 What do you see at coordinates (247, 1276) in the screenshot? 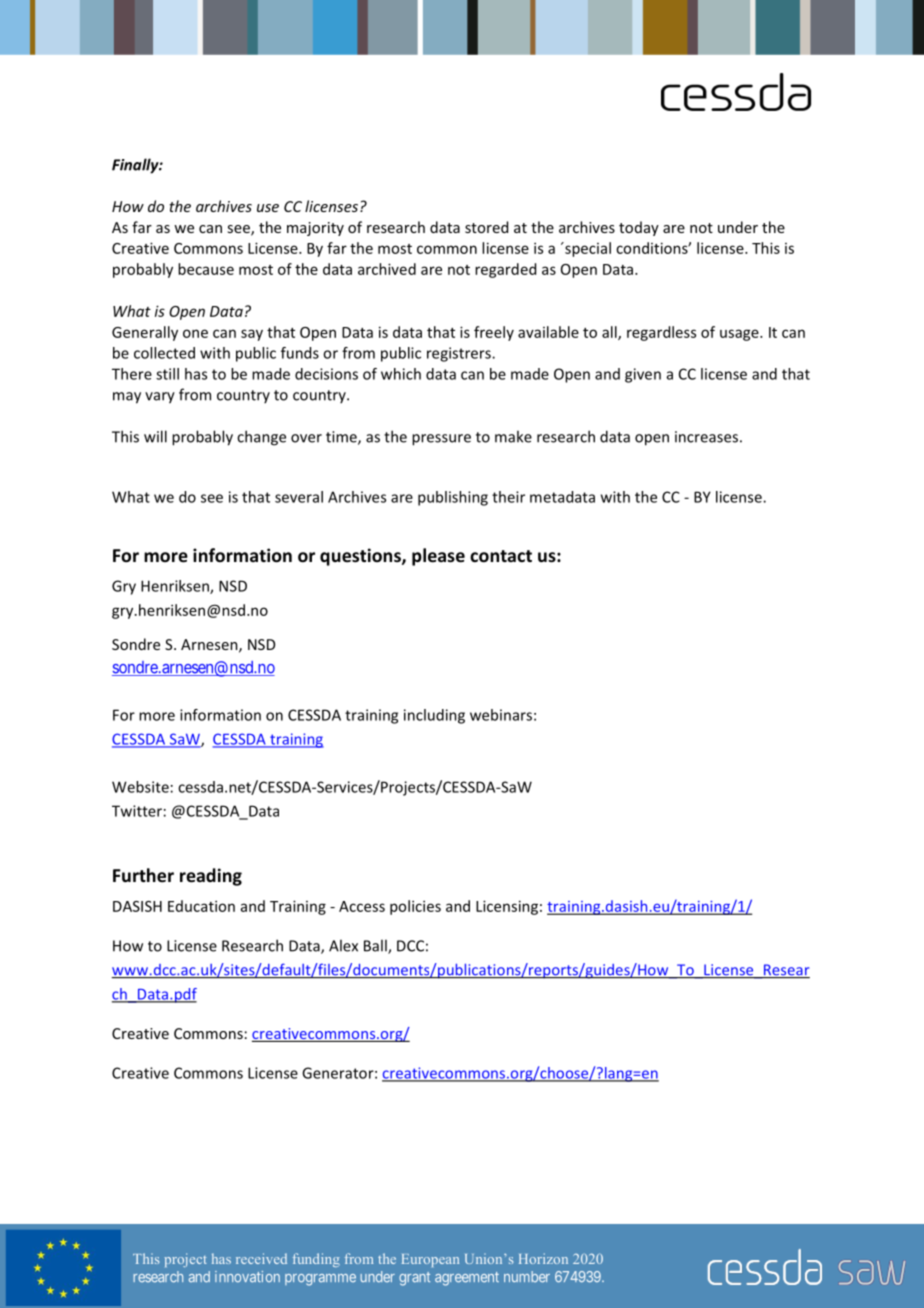
I see `innovation` at bounding box center [247, 1276].
